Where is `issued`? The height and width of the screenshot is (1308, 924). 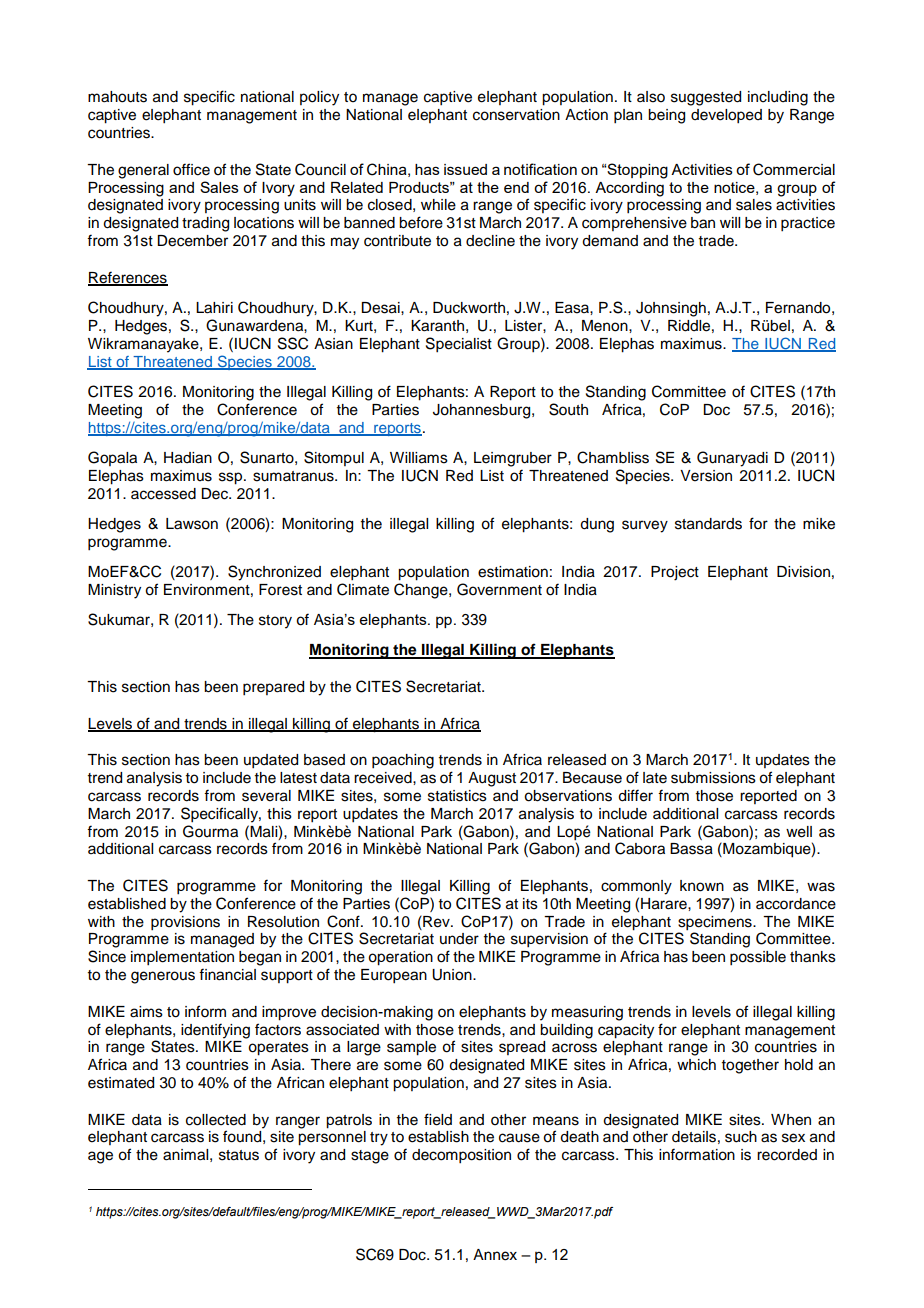
issued is located at coordinates (465, 169).
